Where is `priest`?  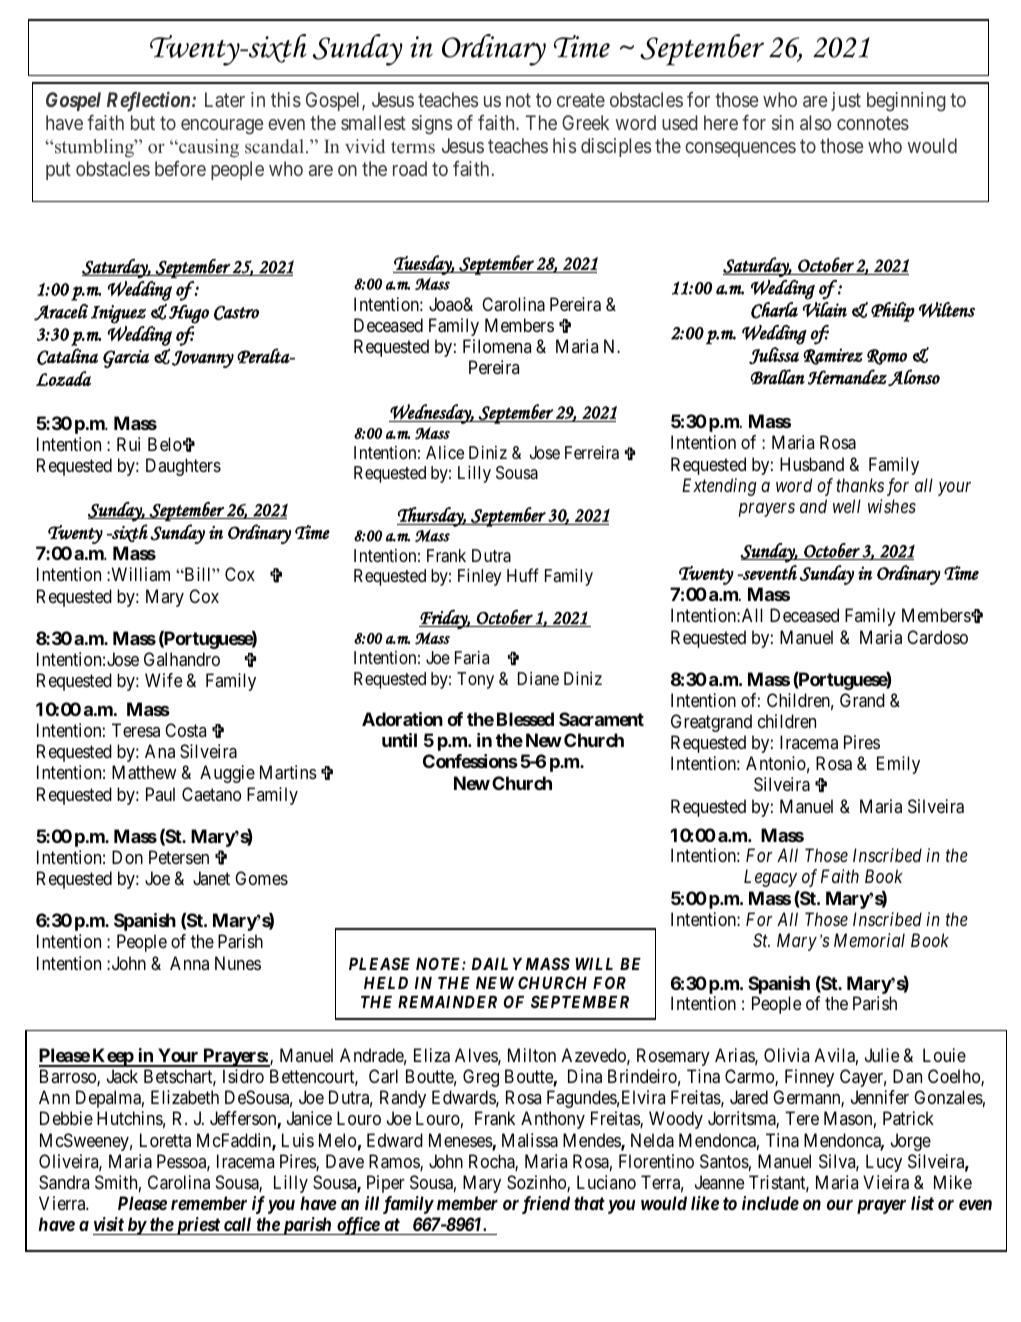 priest is located at coordinates (198, 1226).
